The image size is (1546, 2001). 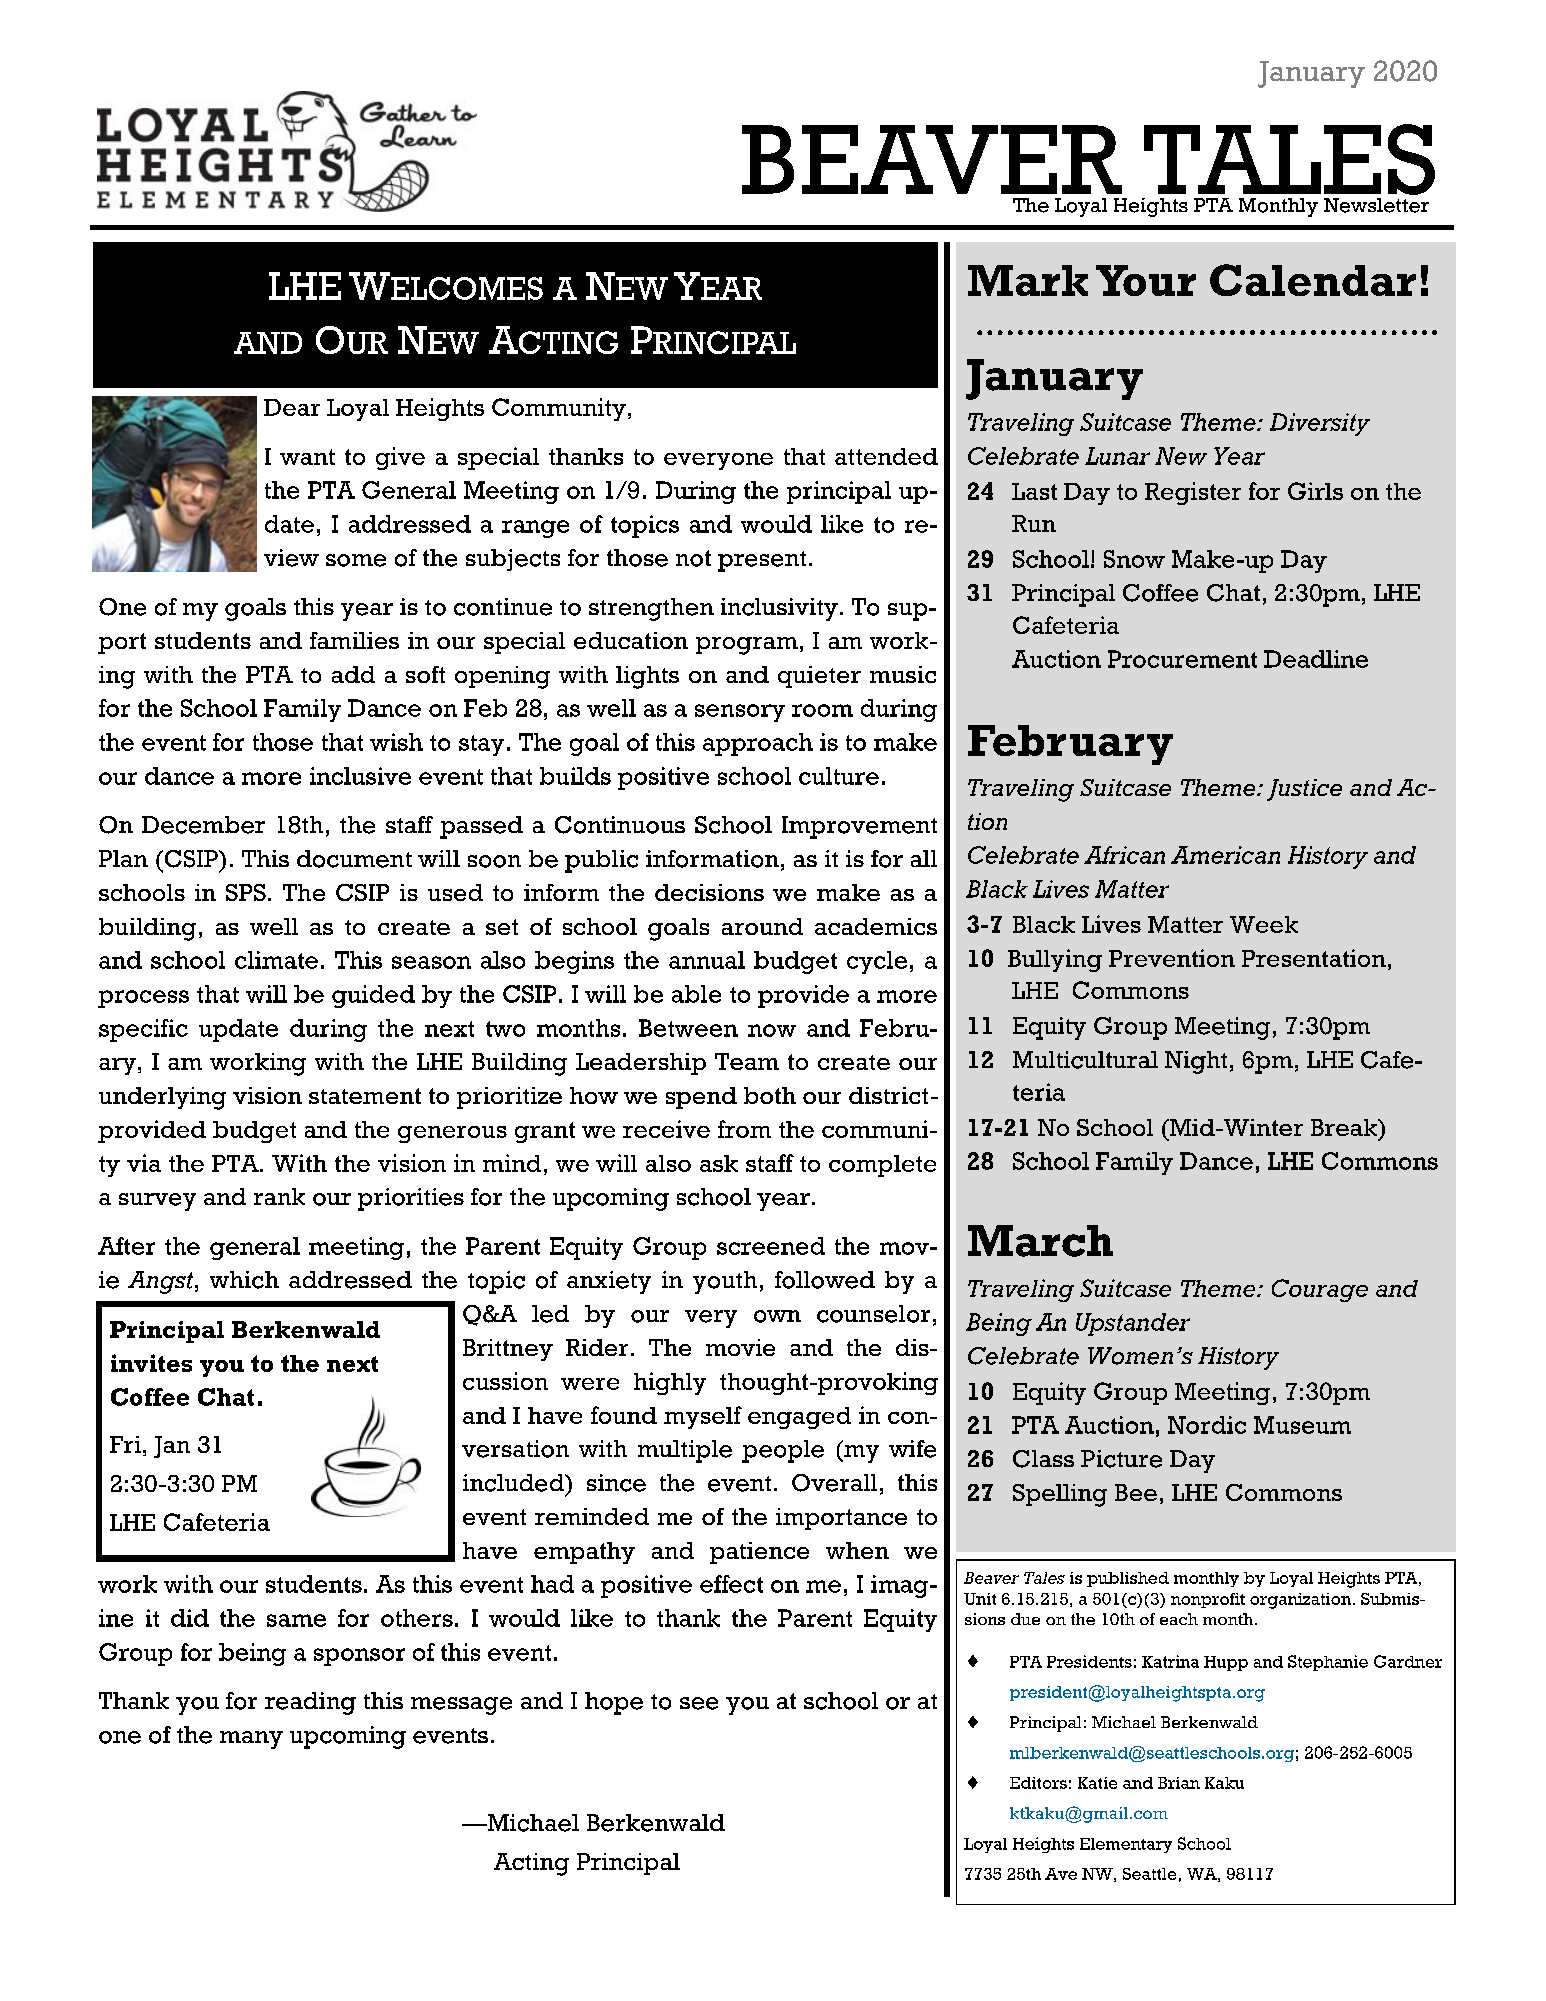 I want to click on Justice, so click(x=1304, y=790).
